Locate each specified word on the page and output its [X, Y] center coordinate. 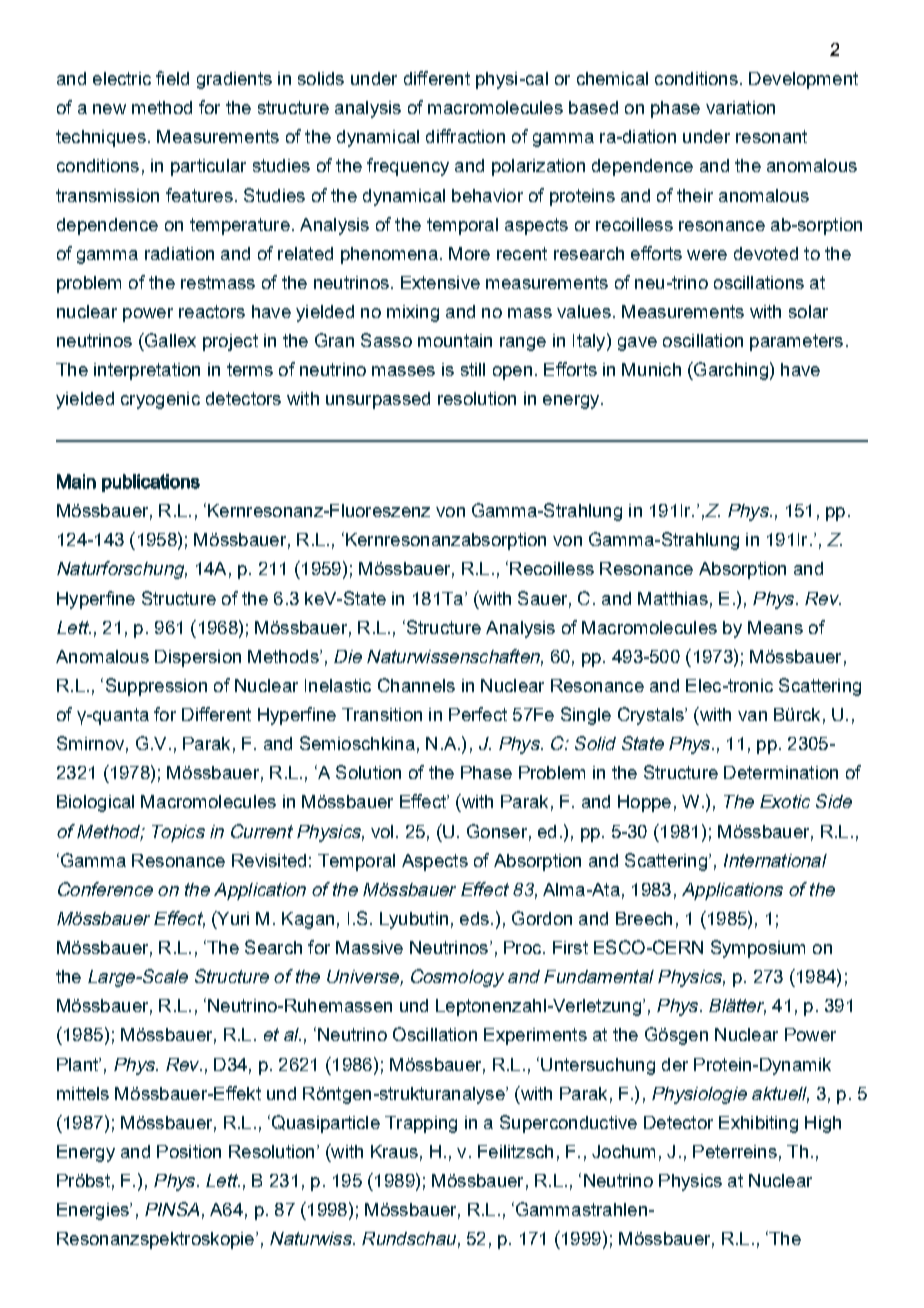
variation [740, 107]
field [172, 78]
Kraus [394, 1151]
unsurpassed [378, 400]
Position [189, 1151]
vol [382, 831]
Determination [781, 772]
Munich [651, 369]
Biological [95, 803]
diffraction [465, 136]
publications [151, 483]
